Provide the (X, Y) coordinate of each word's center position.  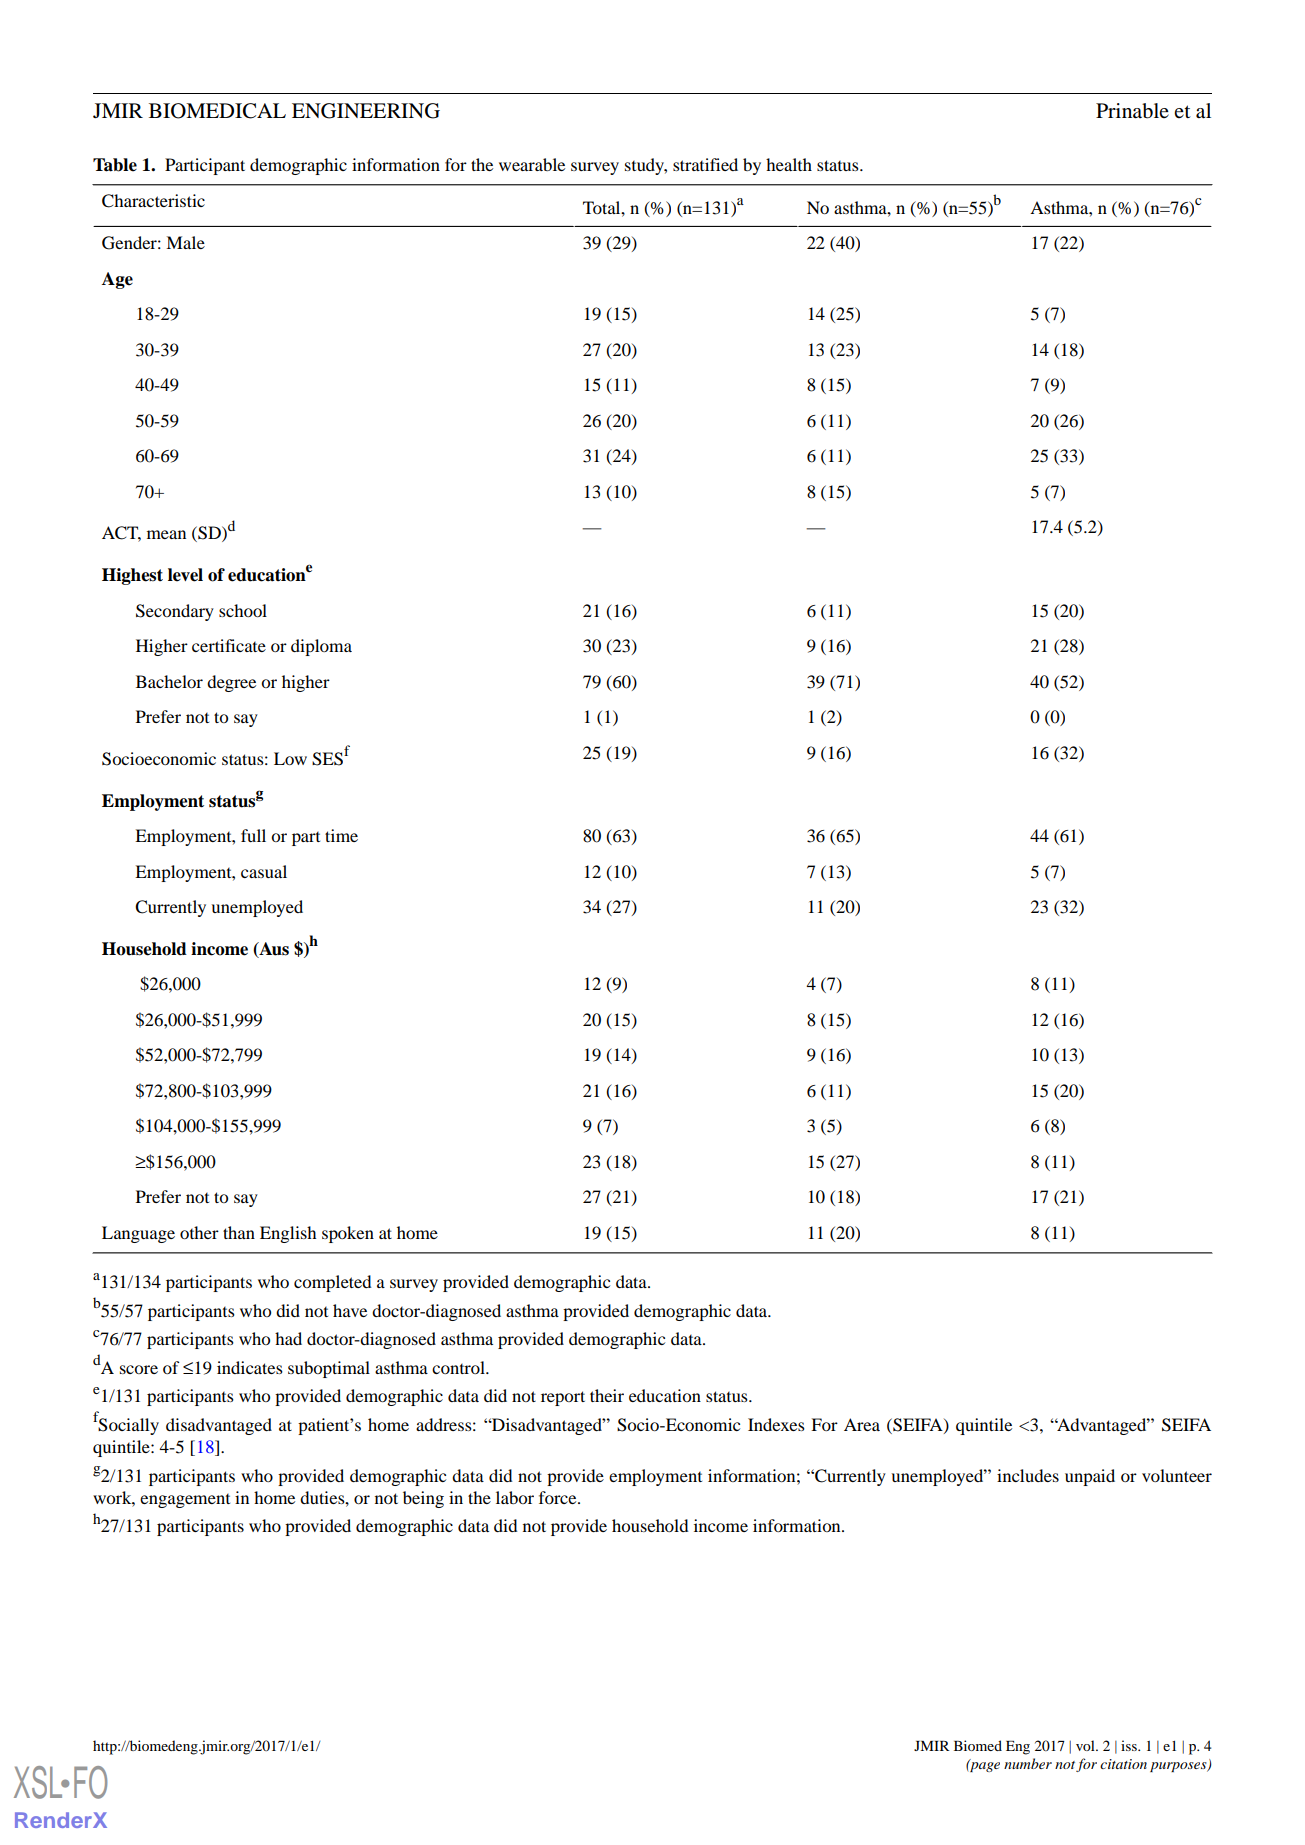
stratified (705, 164)
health (789, 164)
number (1028, 1763)
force (559, 1497)
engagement (185, 1501)
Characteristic (153, 201)
